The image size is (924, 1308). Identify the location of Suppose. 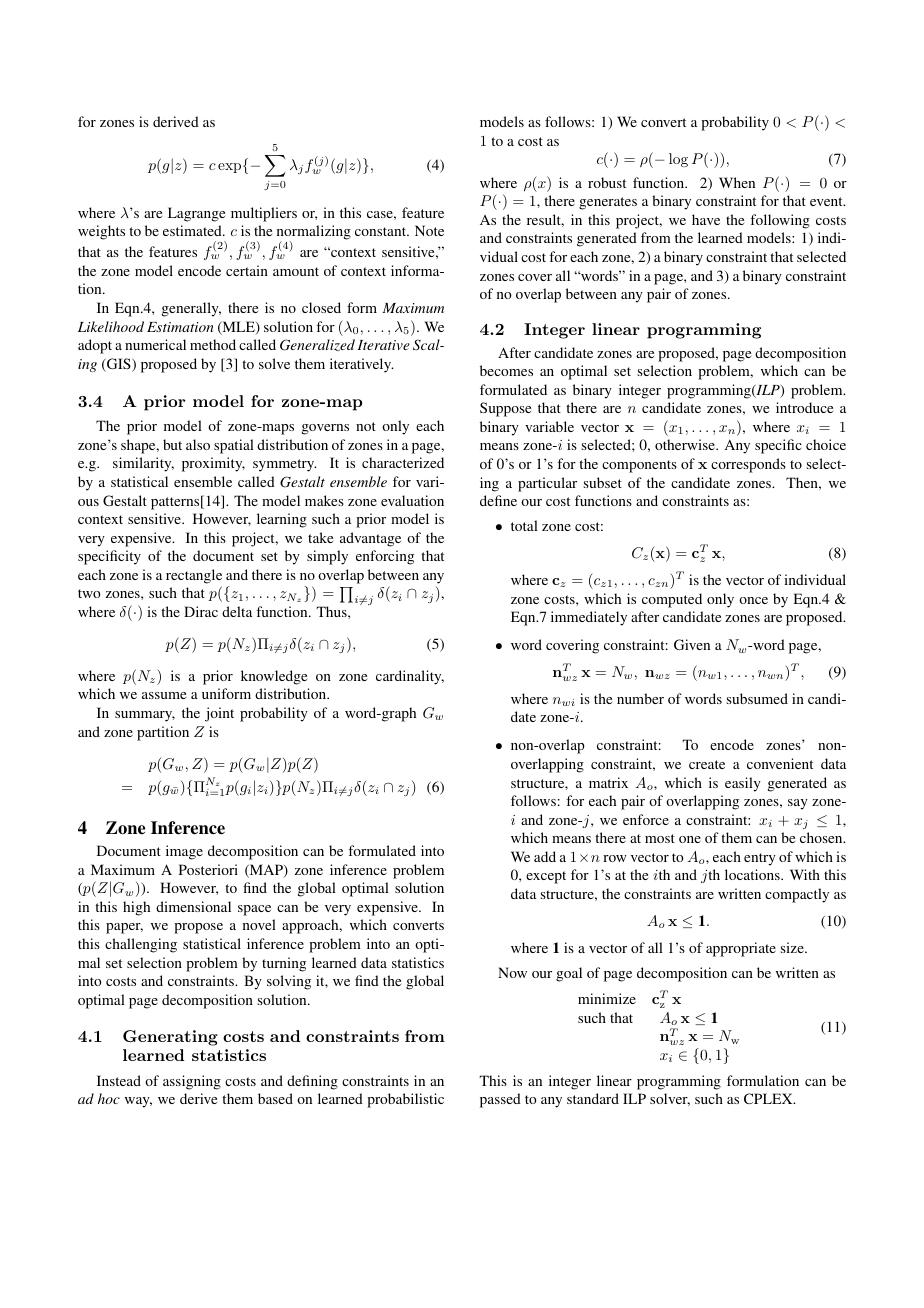
(505, 409).
